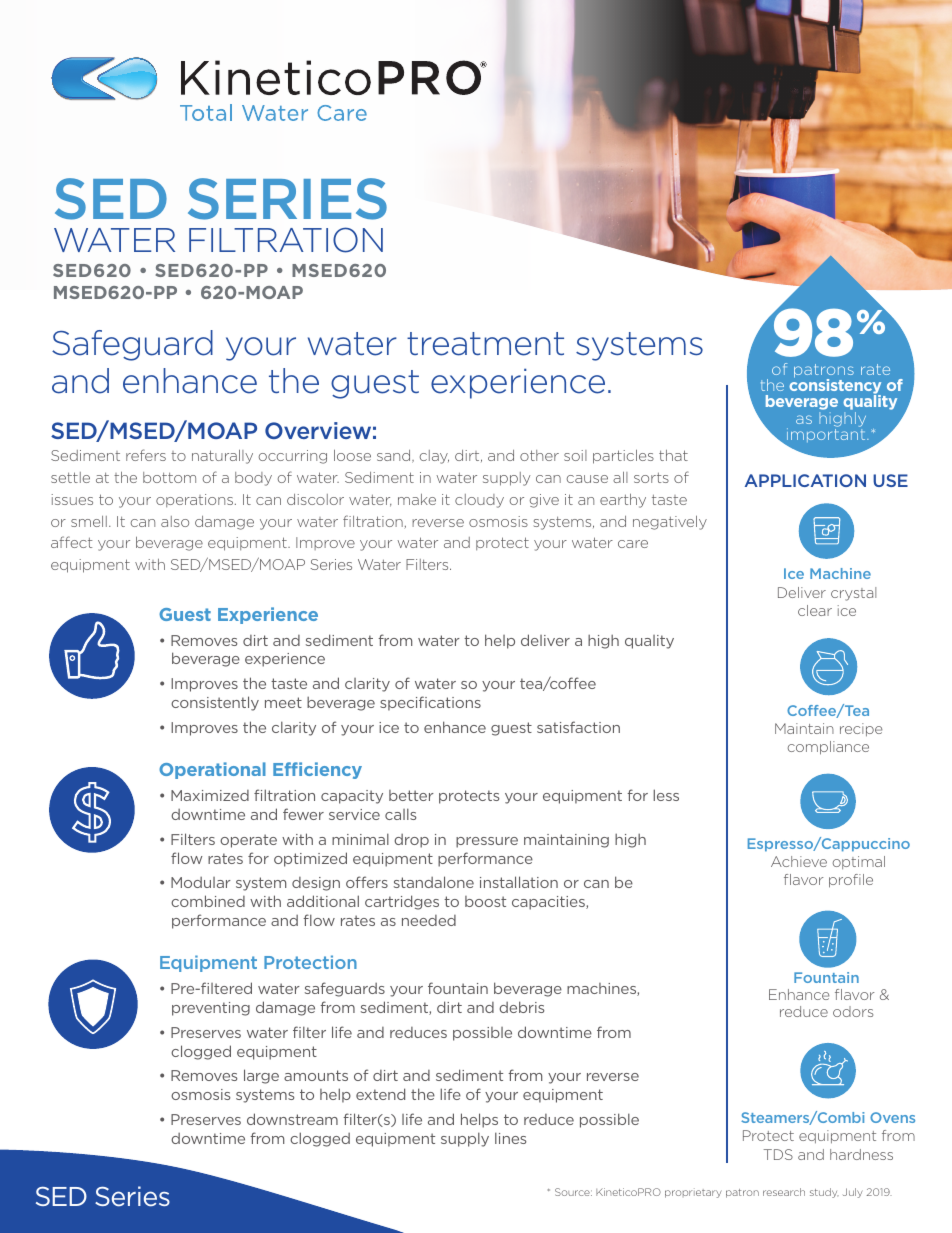  What do you see at coordinates (521, 1007) in the image?
I see `debris` at bounding box center [521, 1007].
